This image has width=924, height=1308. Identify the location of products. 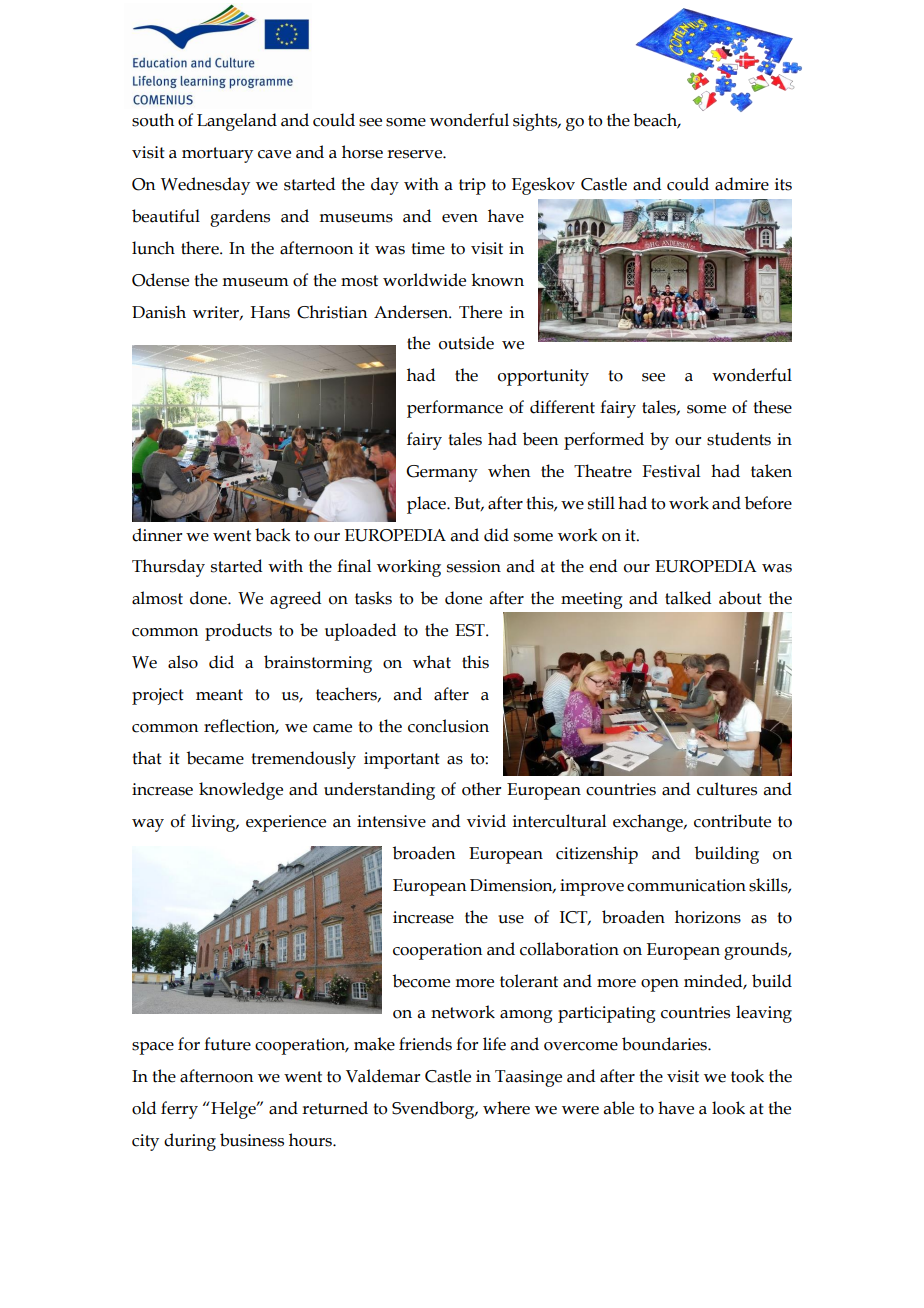
(238, 632).
